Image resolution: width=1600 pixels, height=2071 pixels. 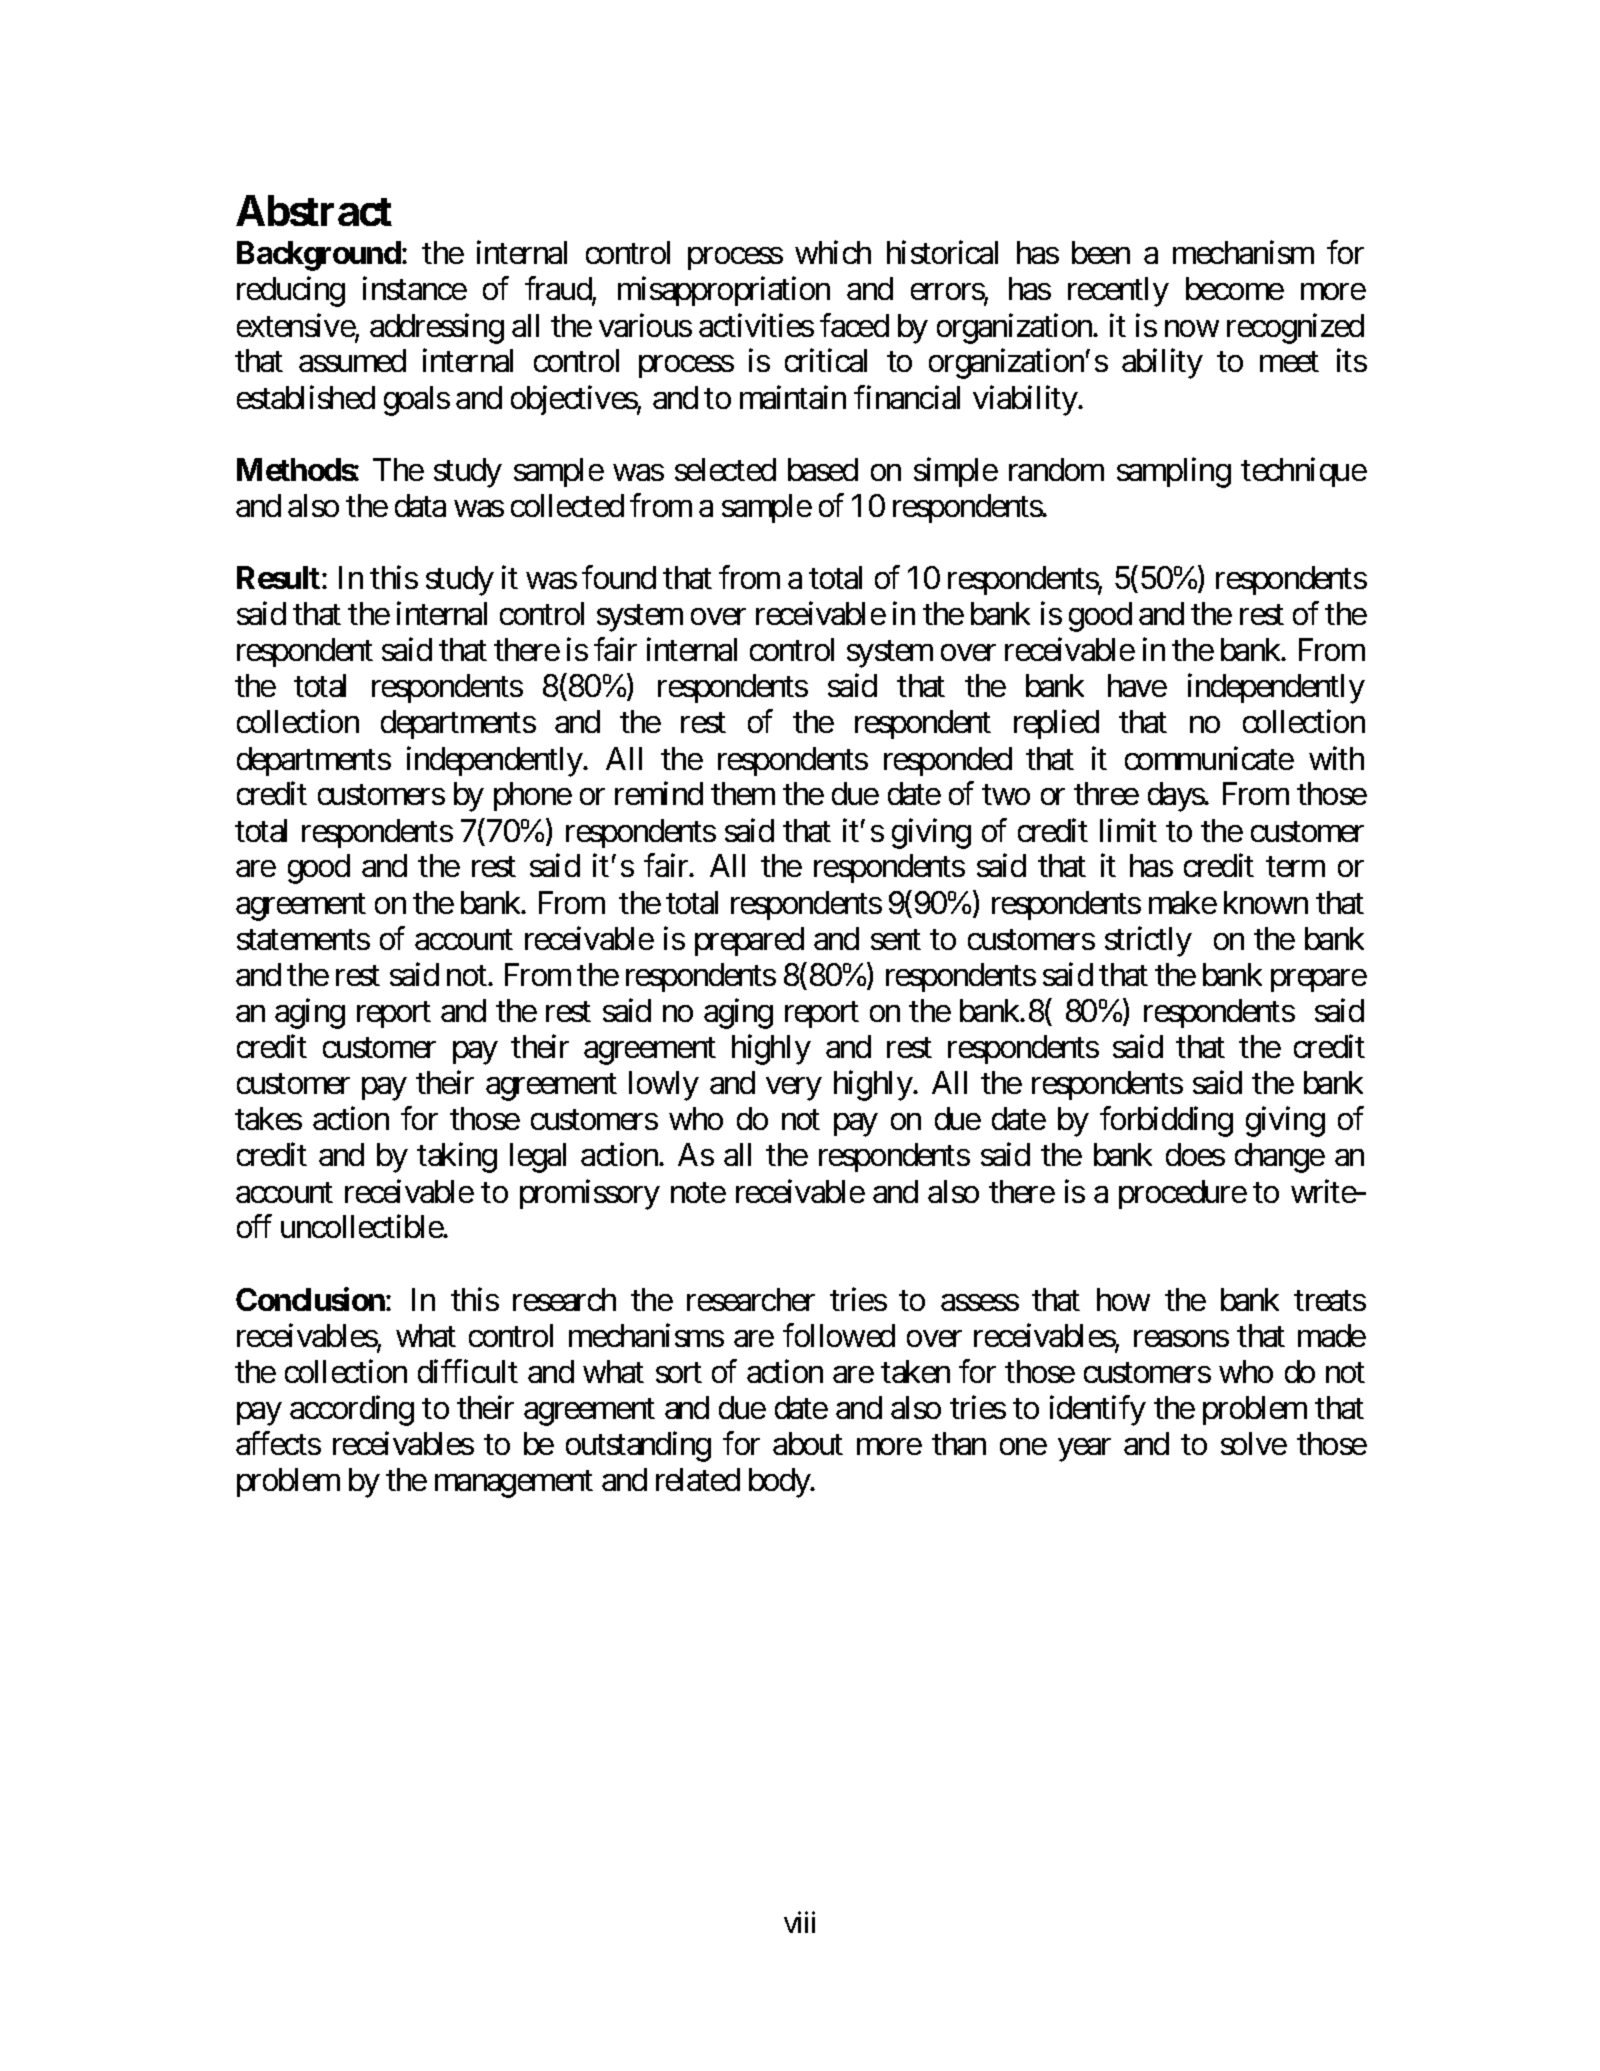 What do you see at coordinates (799, 1922) in the screenshot?
I see `viii` at bounding box center [799, 1922].
